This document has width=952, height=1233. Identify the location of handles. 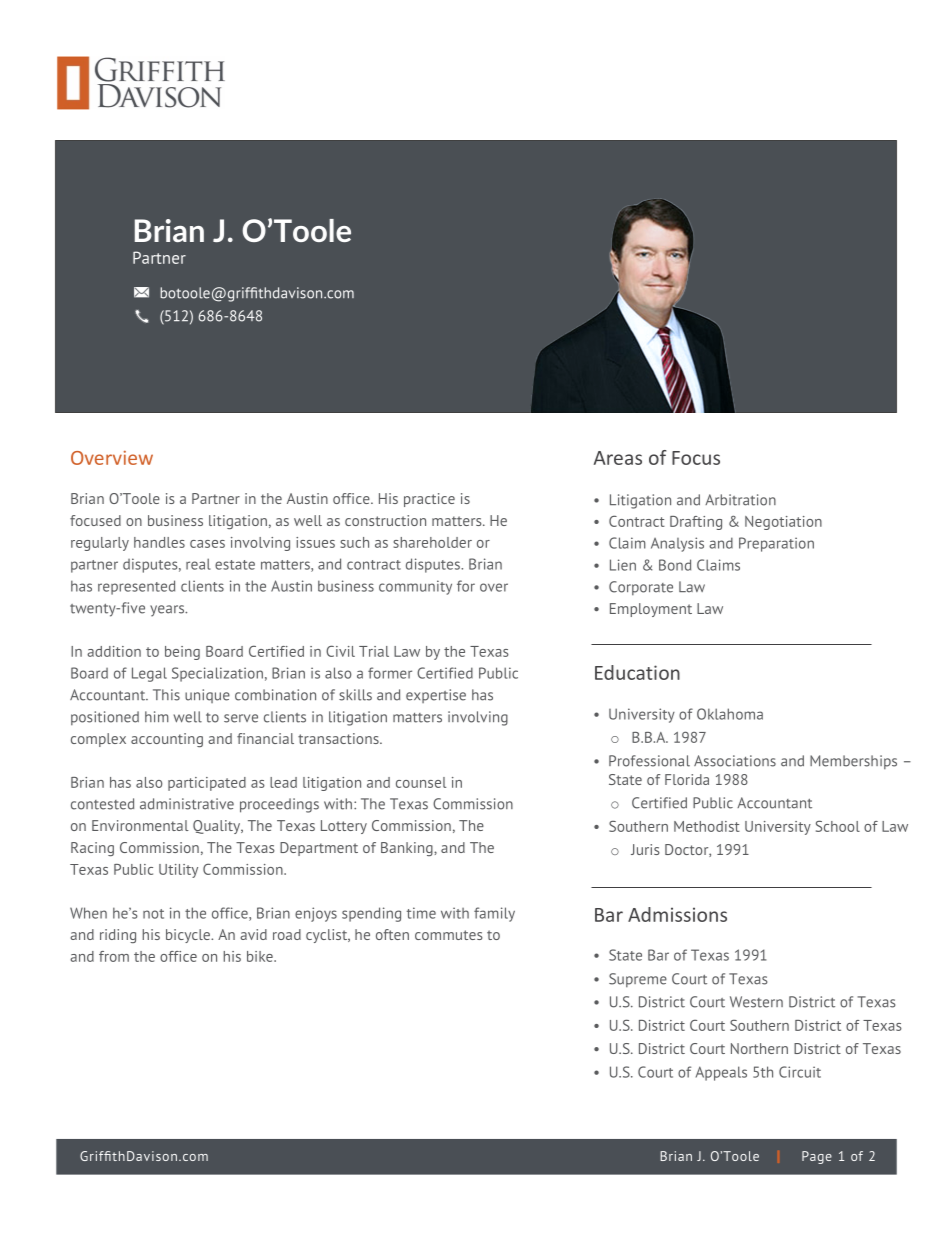
(159, 542).
